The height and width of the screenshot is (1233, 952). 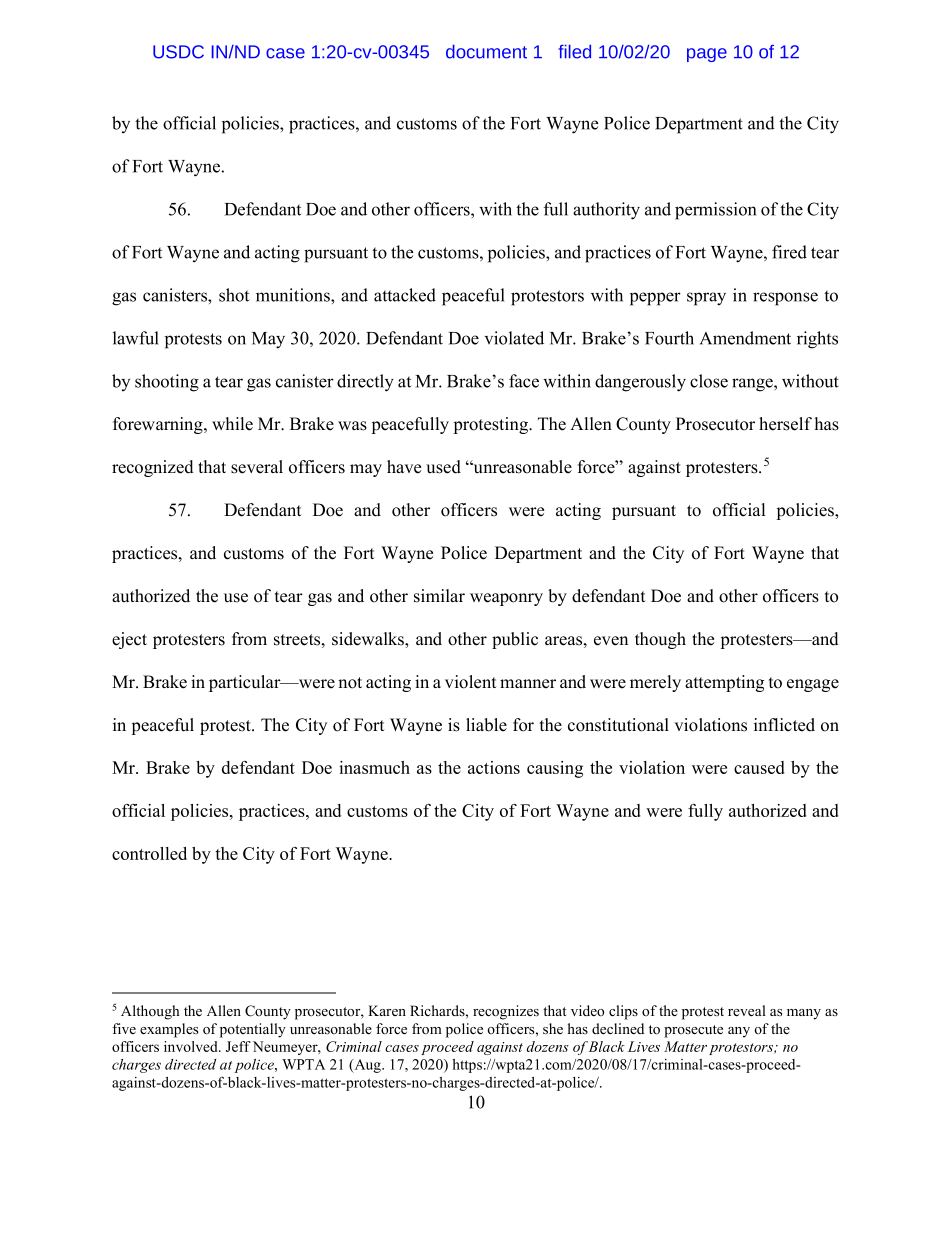 I want to click on violated, so click(x=514, y=338).
